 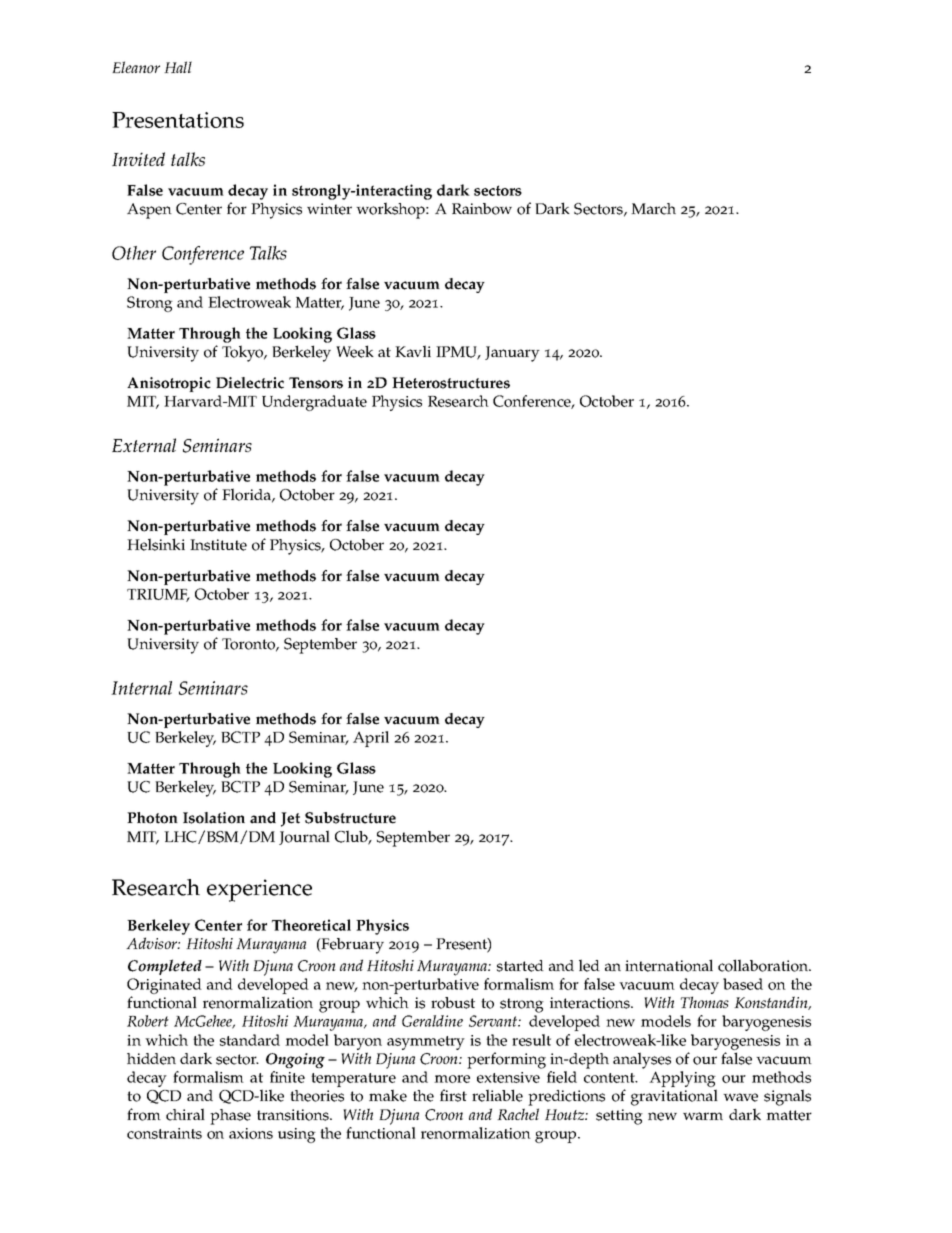 I want to click on Isolation, so click(x=214, y=818).
